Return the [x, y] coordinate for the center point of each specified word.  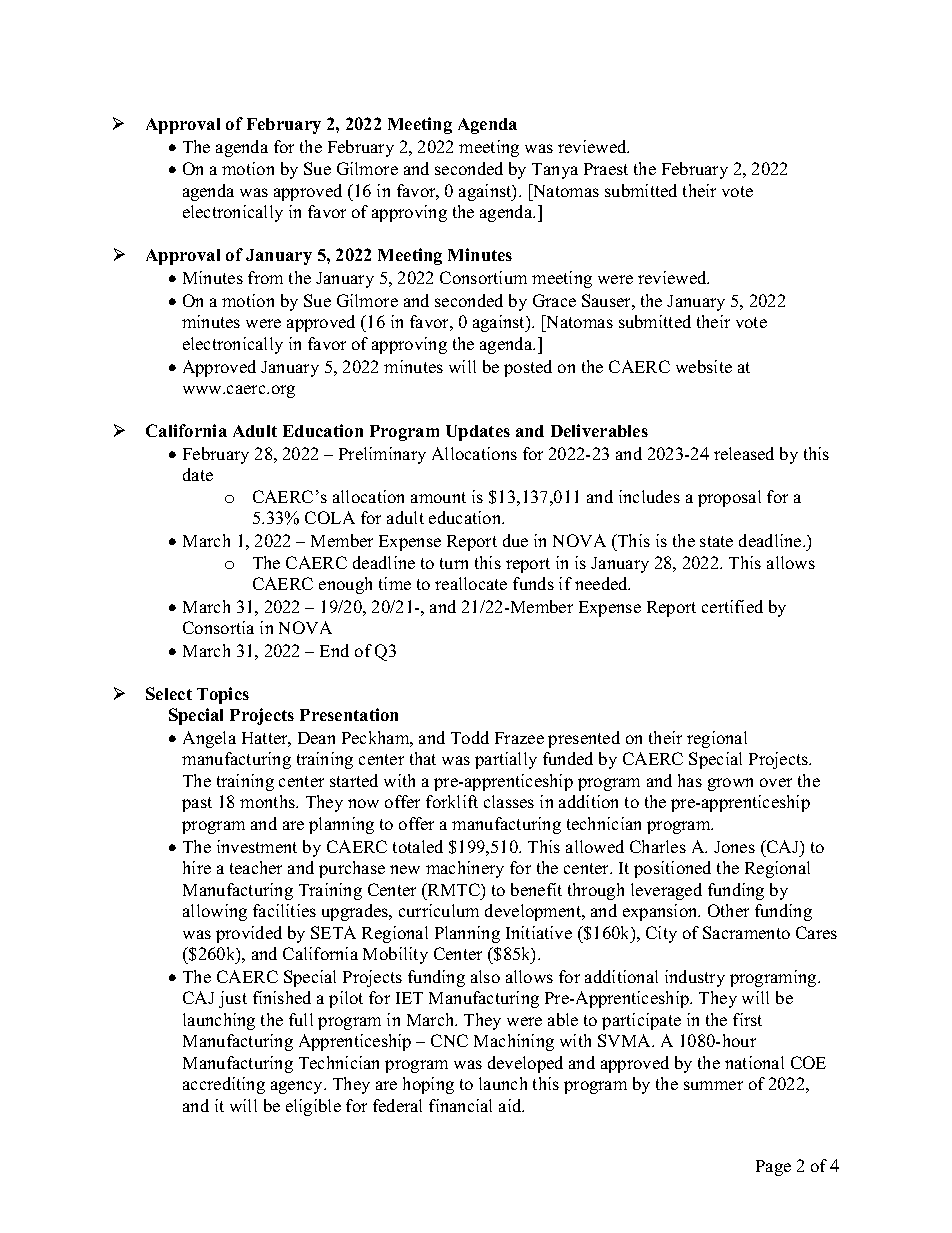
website [704, 366]
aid [511, 1105]
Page [773, 1168]
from [265, 277]
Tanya [555, 171]
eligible [313, 1107]
